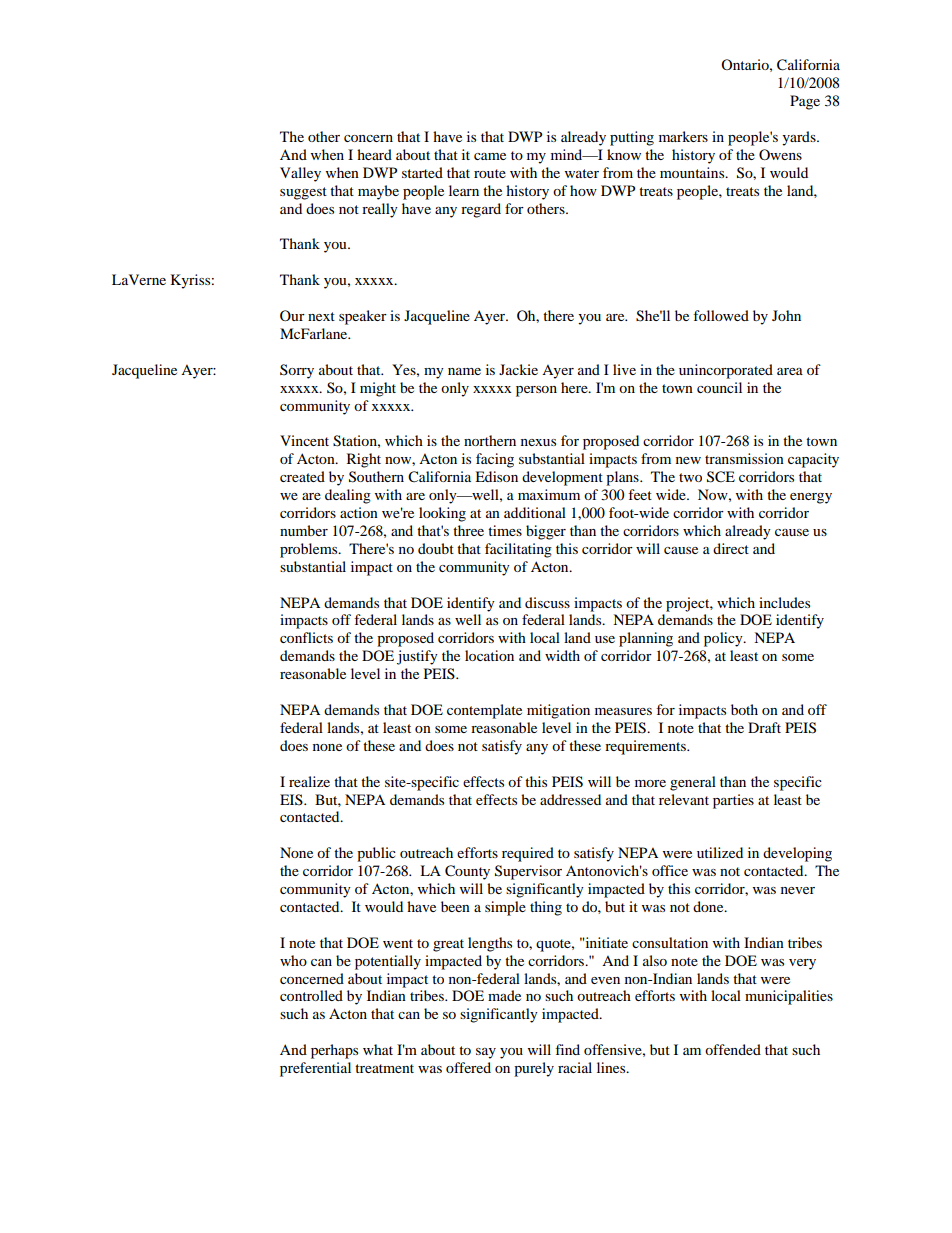 This screenshot has height=1233, width=952. Describe the element at coordinates (334, 1051) in the screenshot. I see `perhaps` at that location.
